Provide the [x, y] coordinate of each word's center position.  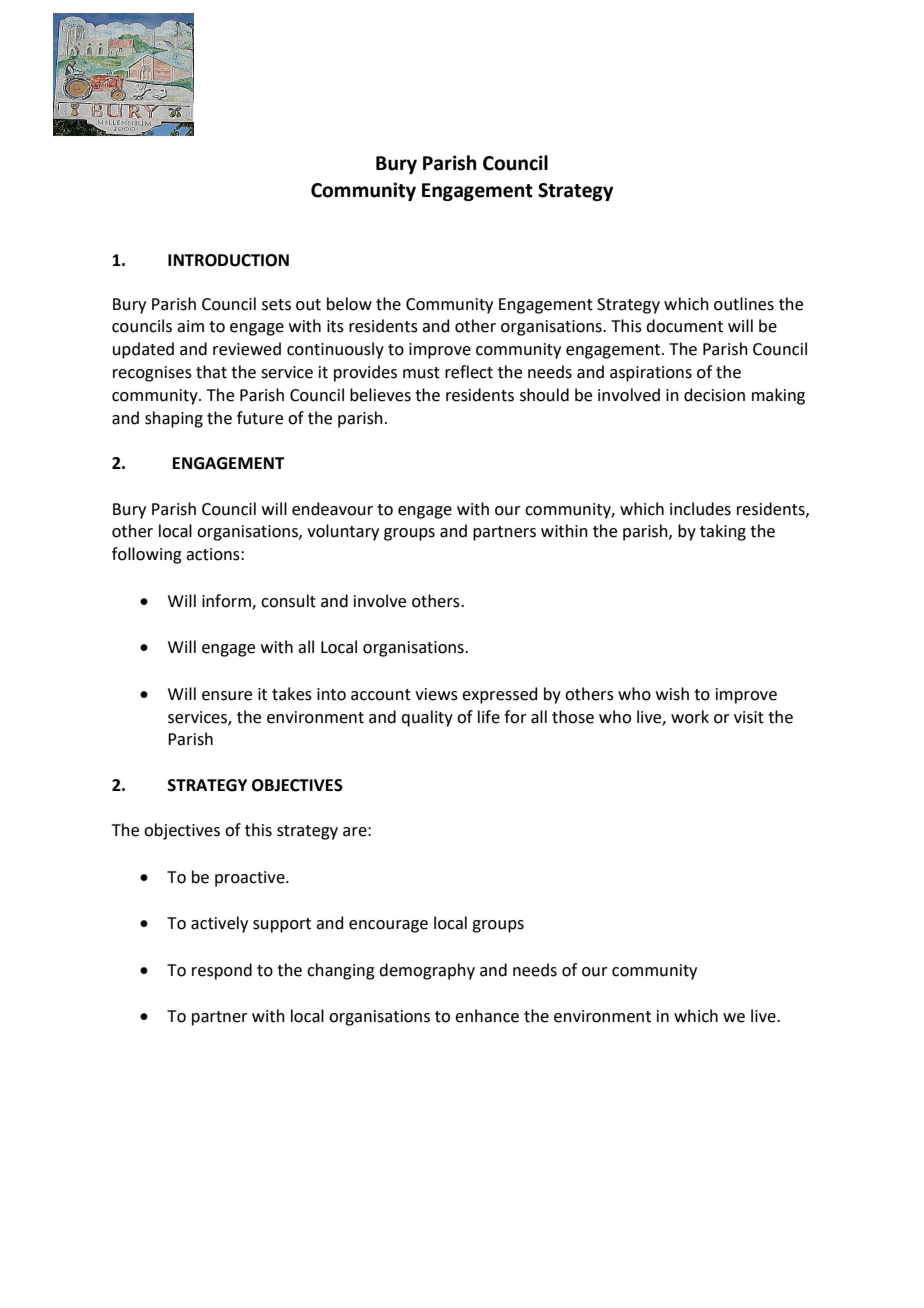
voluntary [343, 532]
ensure [227, 696]
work [690, 717]
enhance [487, 1016]
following [147, 555]
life [489, 717]
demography [427, 971]
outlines [744, 304]
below [349, 304]
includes [700, 509]
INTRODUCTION [228, 260]
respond [222, 971]
